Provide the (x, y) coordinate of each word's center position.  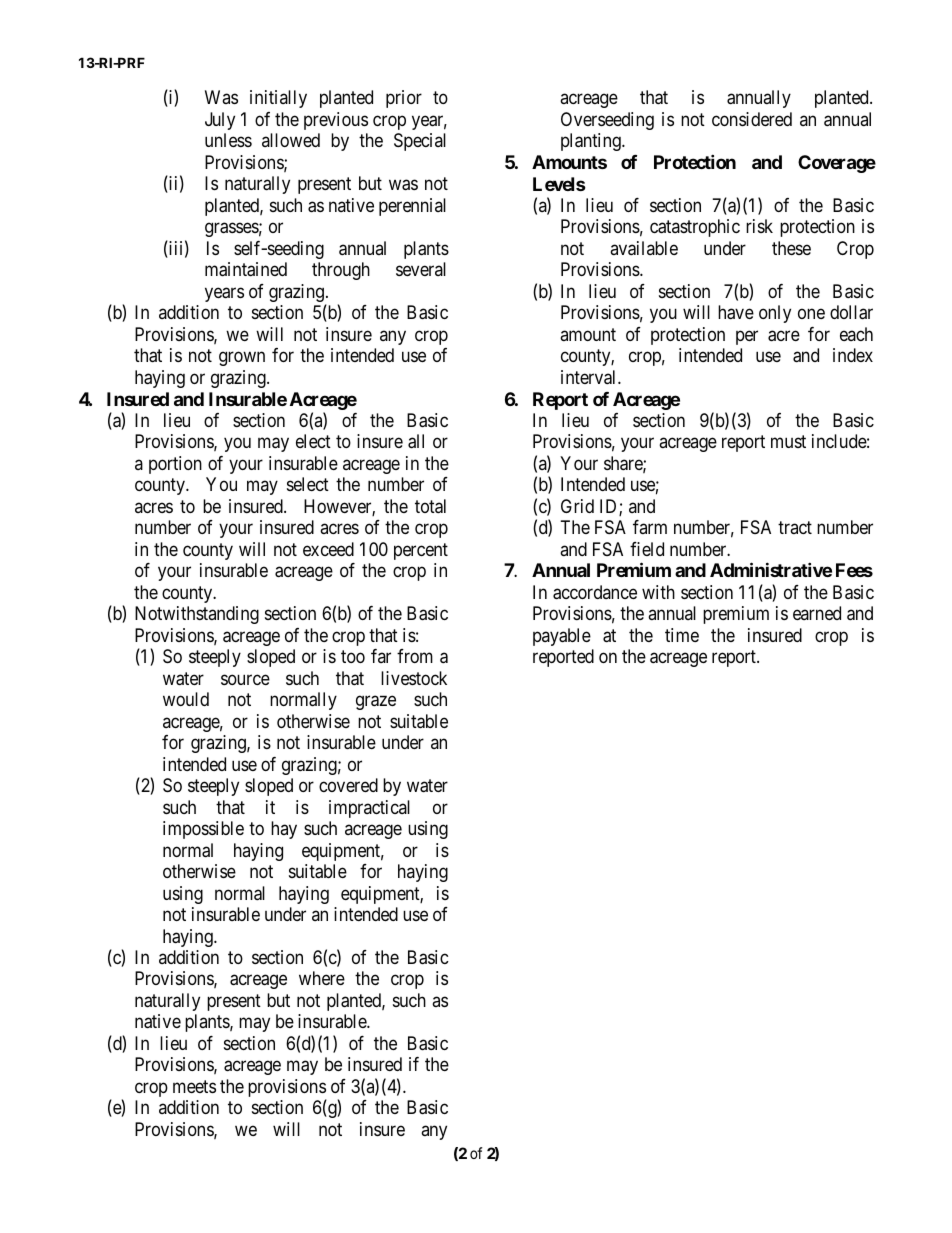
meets (194, 1086)
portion (175, 465)
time (682, 635)
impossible (203, 830)
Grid (577, 506)
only (775, 314)
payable (562, 637)
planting (592, 142)
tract (795, 527)
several (421, 269)
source (245, 679)
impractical (369, 809)
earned (817, 613)
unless (228, 140)
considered (752, 119)
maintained (246, 269)
